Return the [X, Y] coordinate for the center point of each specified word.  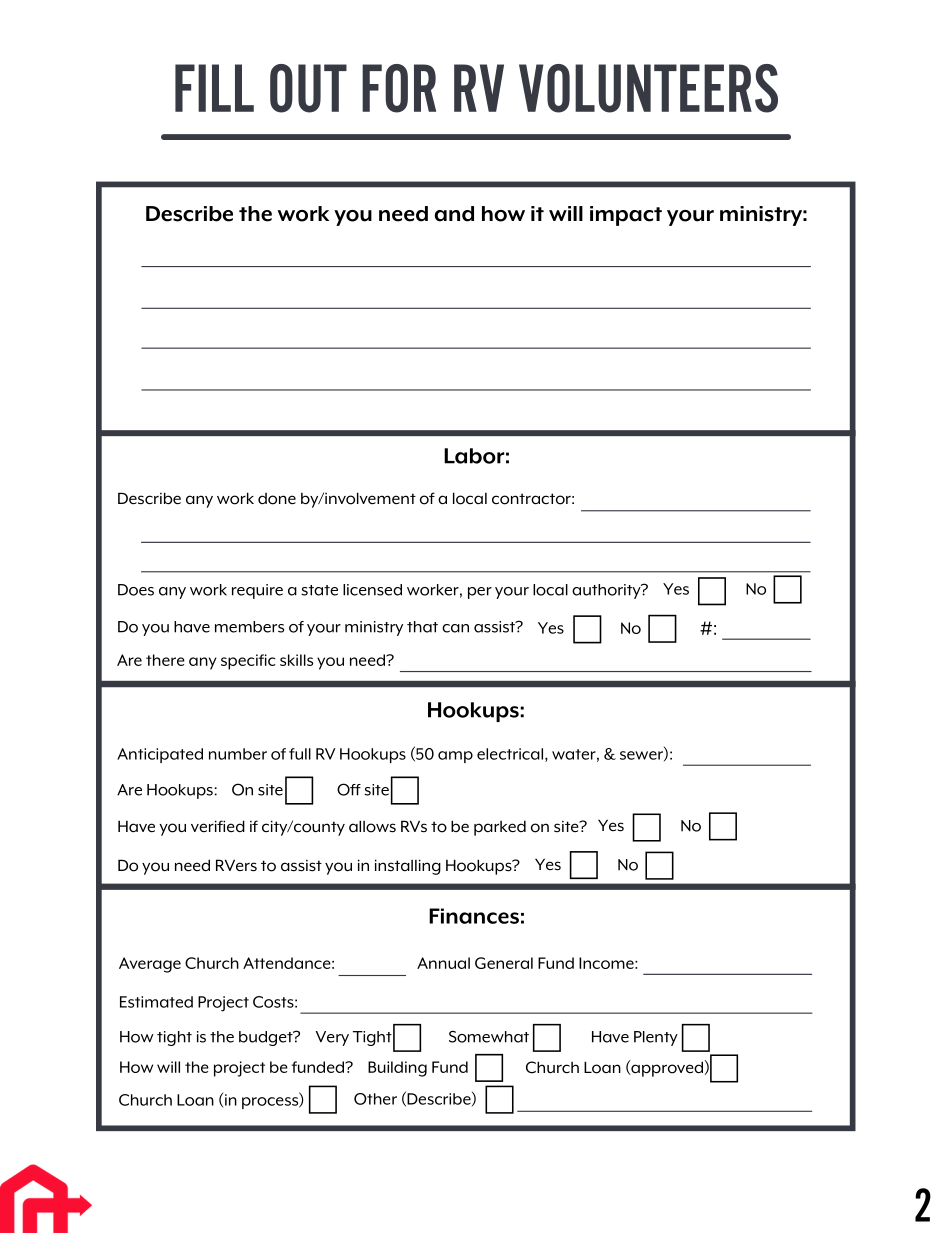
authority [607, 591]
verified [218, 826]
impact [626, 216]
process [271, 1103]
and [454, 214]
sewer [642, 756]
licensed [372, 590]
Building [397, 1069]
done [277, 499]
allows [372, 826]
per [480, 593]
